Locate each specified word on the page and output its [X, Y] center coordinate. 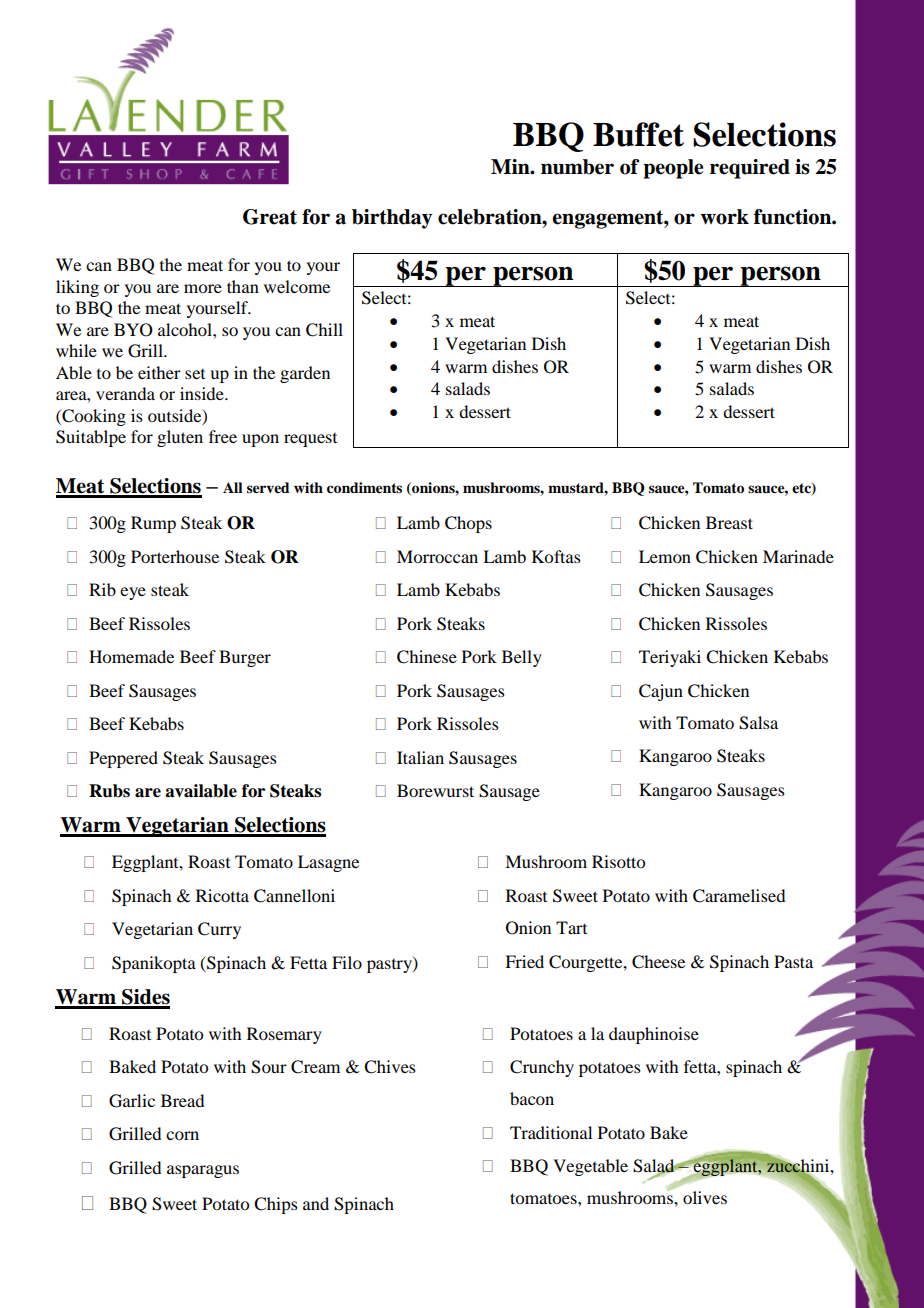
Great [270, 217]
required [750, 169]
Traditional [551, 1132]
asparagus [203, 1171]
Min [511, 166]
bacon [532, 1098]
